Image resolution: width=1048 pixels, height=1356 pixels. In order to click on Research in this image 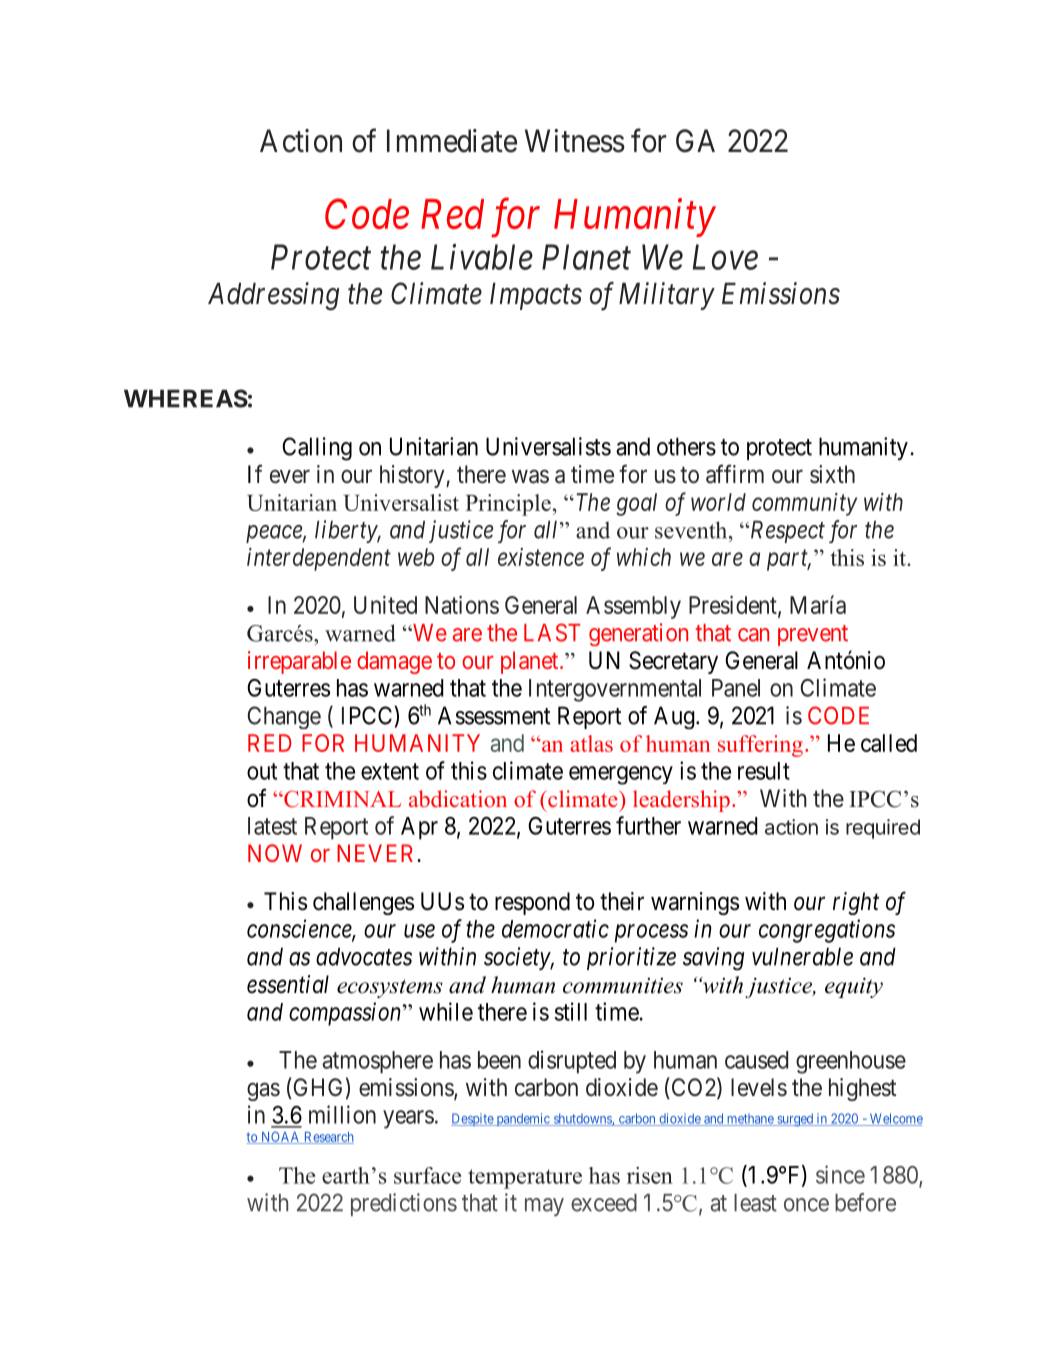, I will do `click(328, 1138)`.
